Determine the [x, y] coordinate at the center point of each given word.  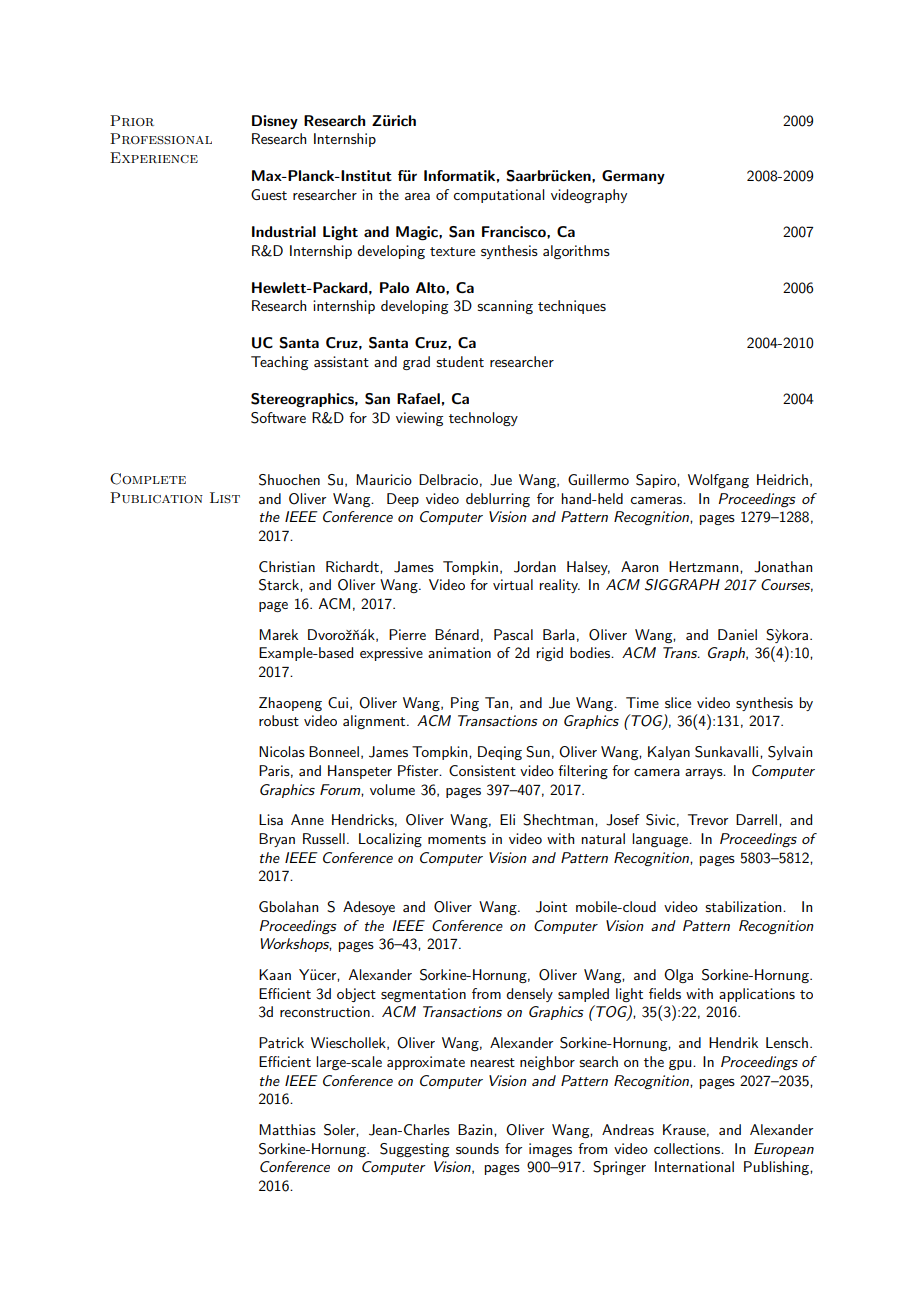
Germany [633, 177]
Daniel [737, 634]
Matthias [287, 1129]
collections [688, 1148]
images [550, 1150]
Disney [275, 122]
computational [498, 196]
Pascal [513, 634]
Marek [278, 634]
